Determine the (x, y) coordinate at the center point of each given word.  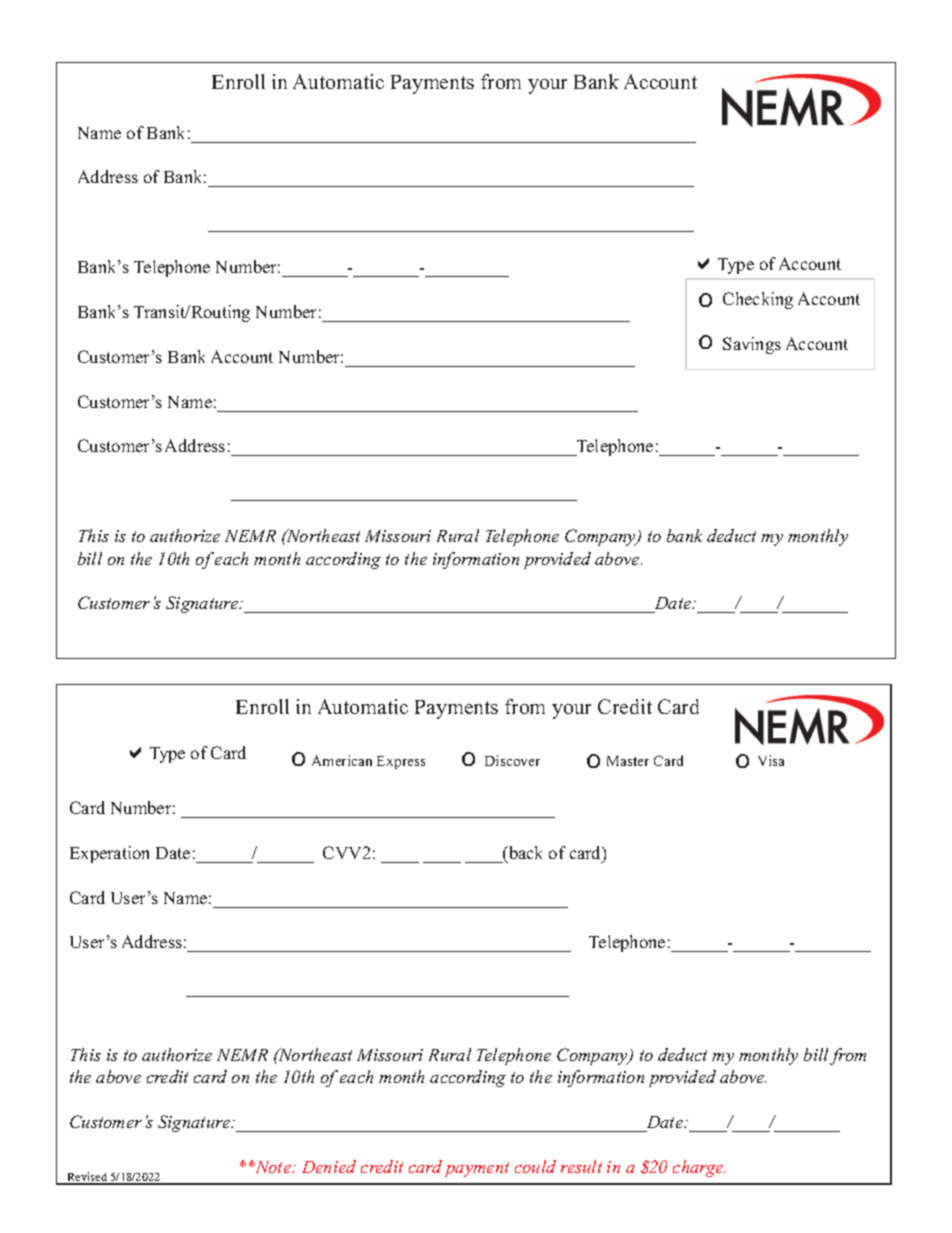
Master (628, 761)
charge (699, 1168)
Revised (87, 1178)
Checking (758, 300)
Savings (752, 345)
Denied (329, 1166)
